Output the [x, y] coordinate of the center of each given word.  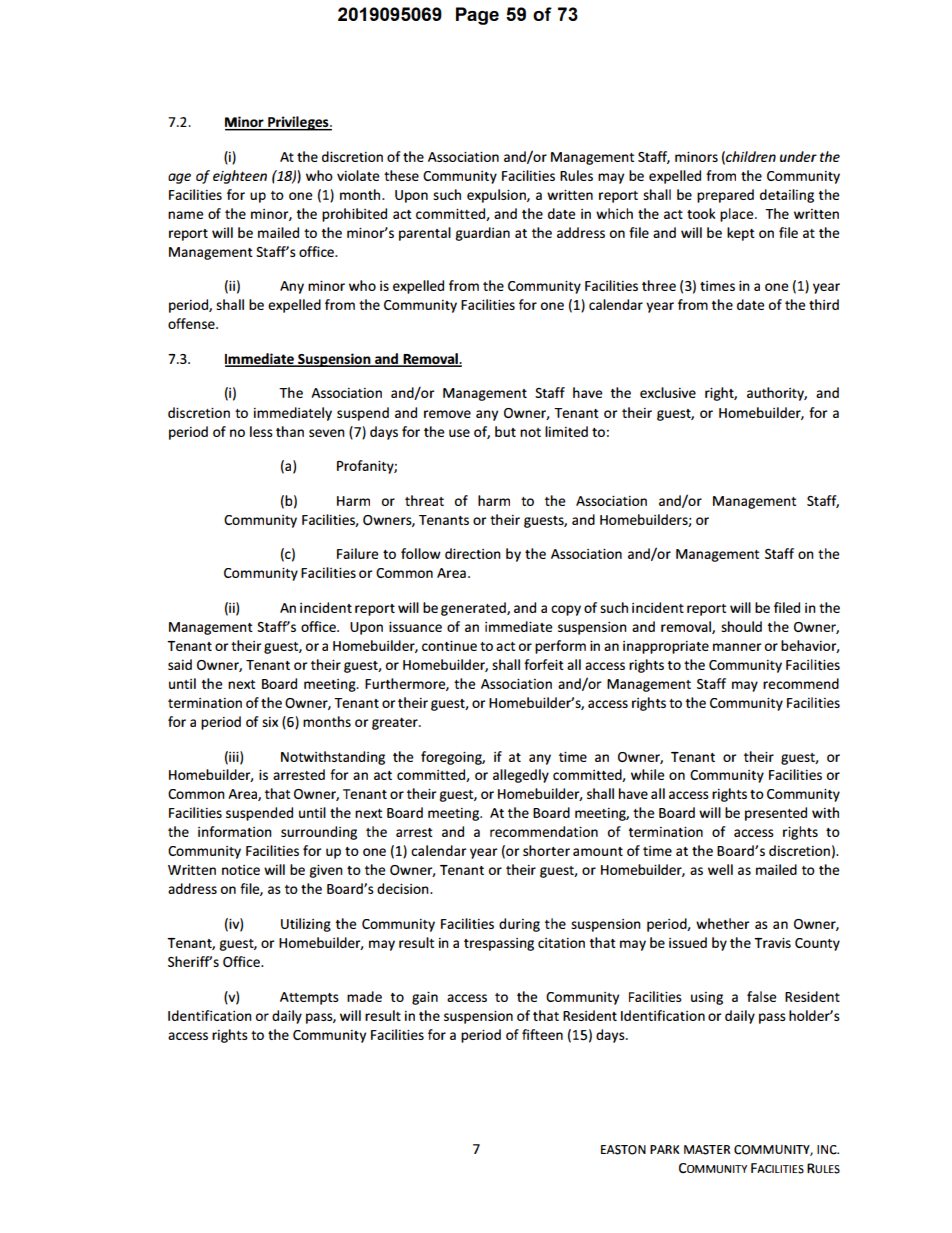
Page [477, 16]
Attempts [309, 998]
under [798, 156]
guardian [482, 234]
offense [192, 323]
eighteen [240, 177]
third [824, 304]
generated [474, 609]
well [720, 869]
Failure [358, 553]
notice [241, 870]
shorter [546, 850]
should [741, 626]
